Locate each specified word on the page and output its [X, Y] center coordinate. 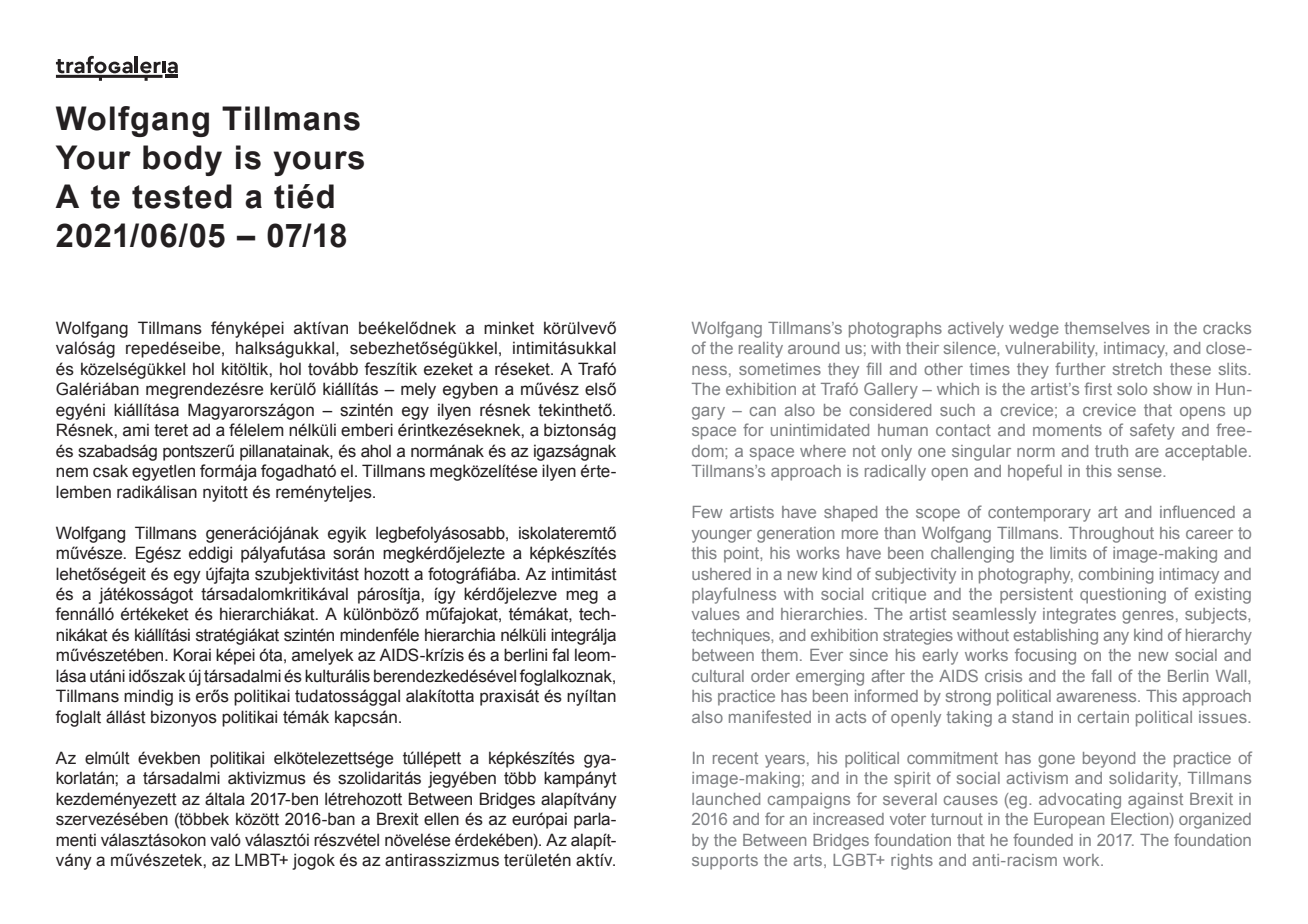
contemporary [1039, 514]
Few [708, 512]
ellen [441, 819]
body [182, 160]
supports [725, 862]
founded [1043, 839]
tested [182, 196]
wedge [1034, 330]
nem [72, 472]
